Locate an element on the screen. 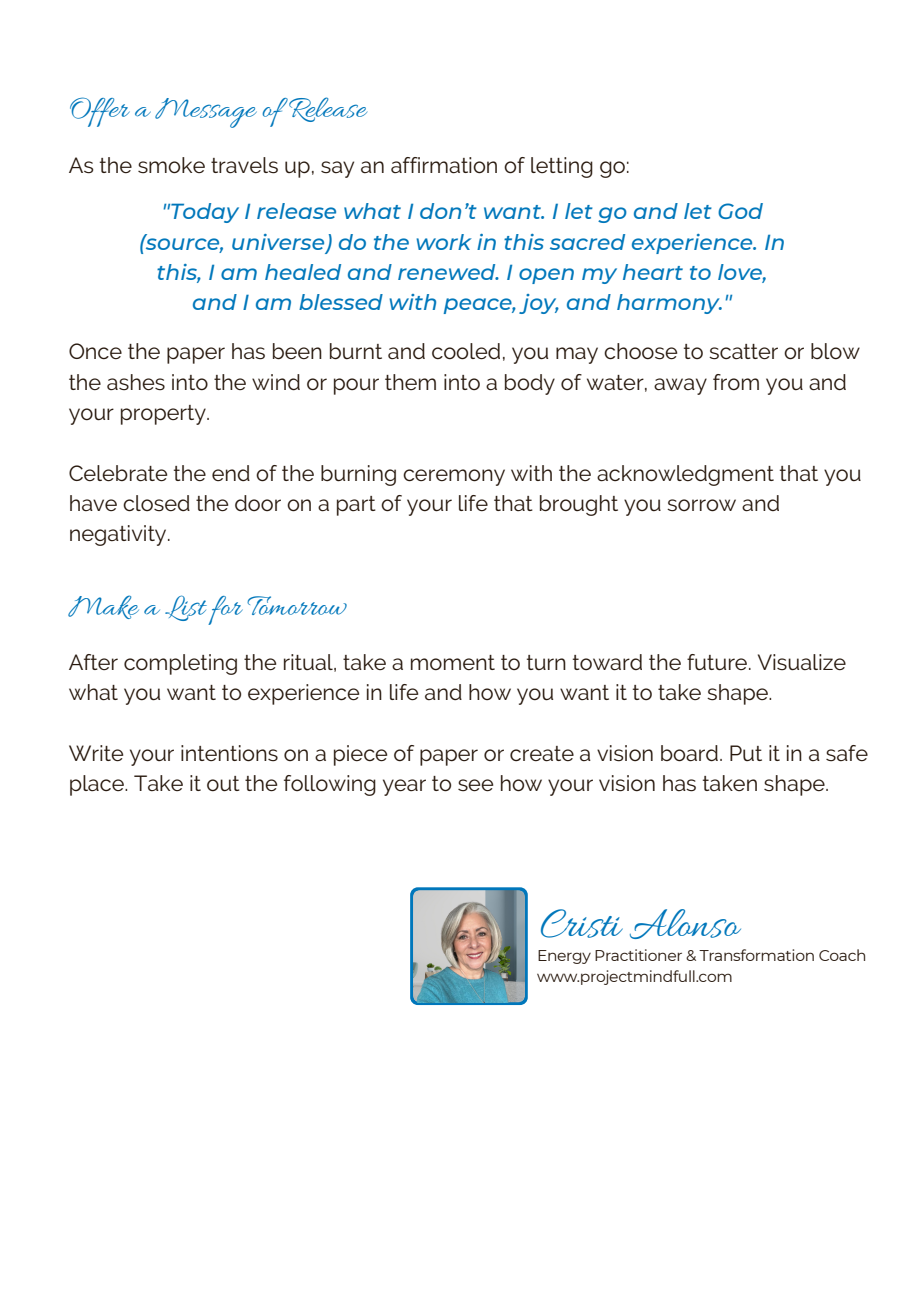 This screenshot has width=924, height=1308. scatter is located at coordinates (743, 352).
